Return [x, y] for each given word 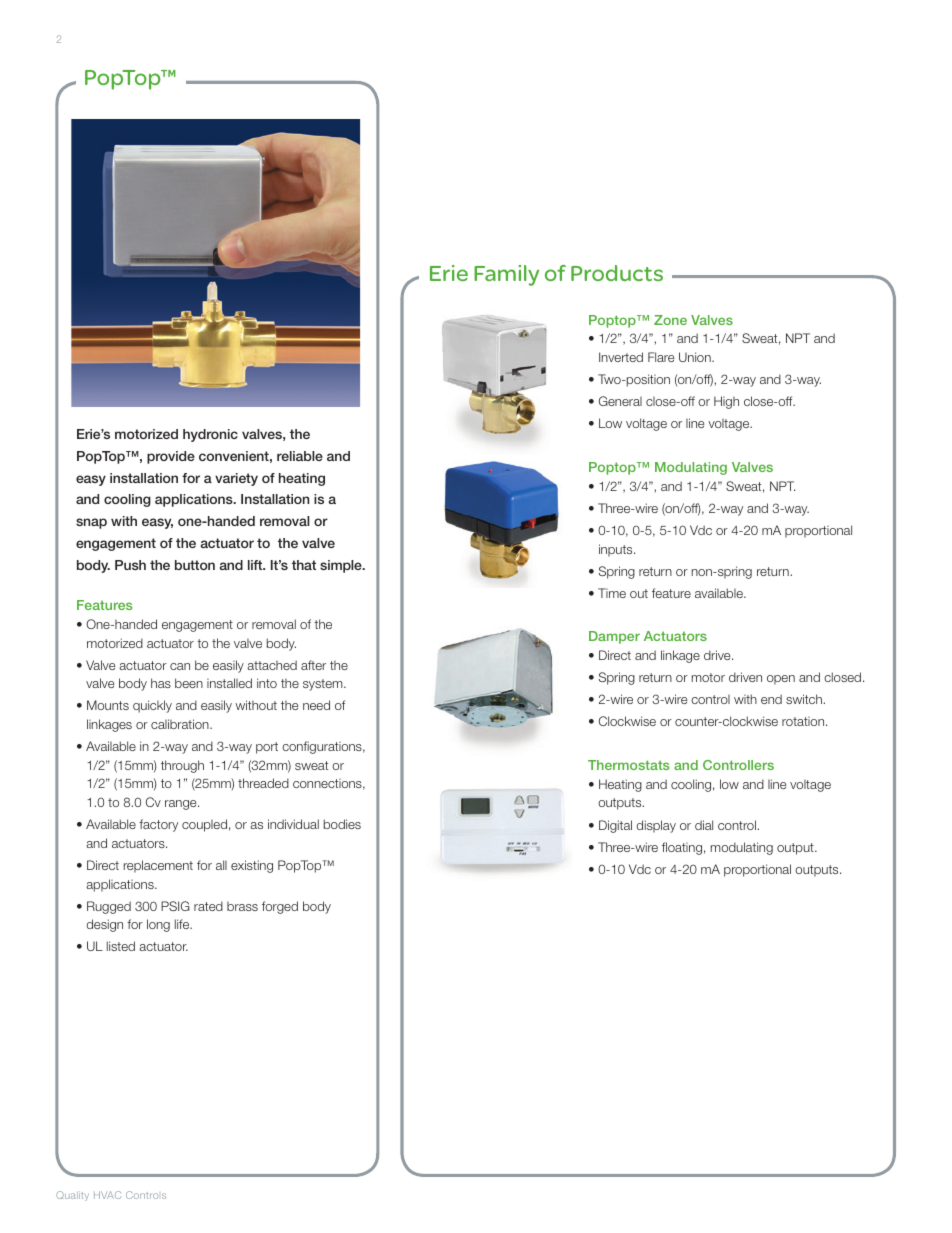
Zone [670, 320]
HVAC [107, 1195]
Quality [72, 1196]
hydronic [210, 435]
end [771, 699]
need [316, 705]
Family [506, 275]
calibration [181, 724]
